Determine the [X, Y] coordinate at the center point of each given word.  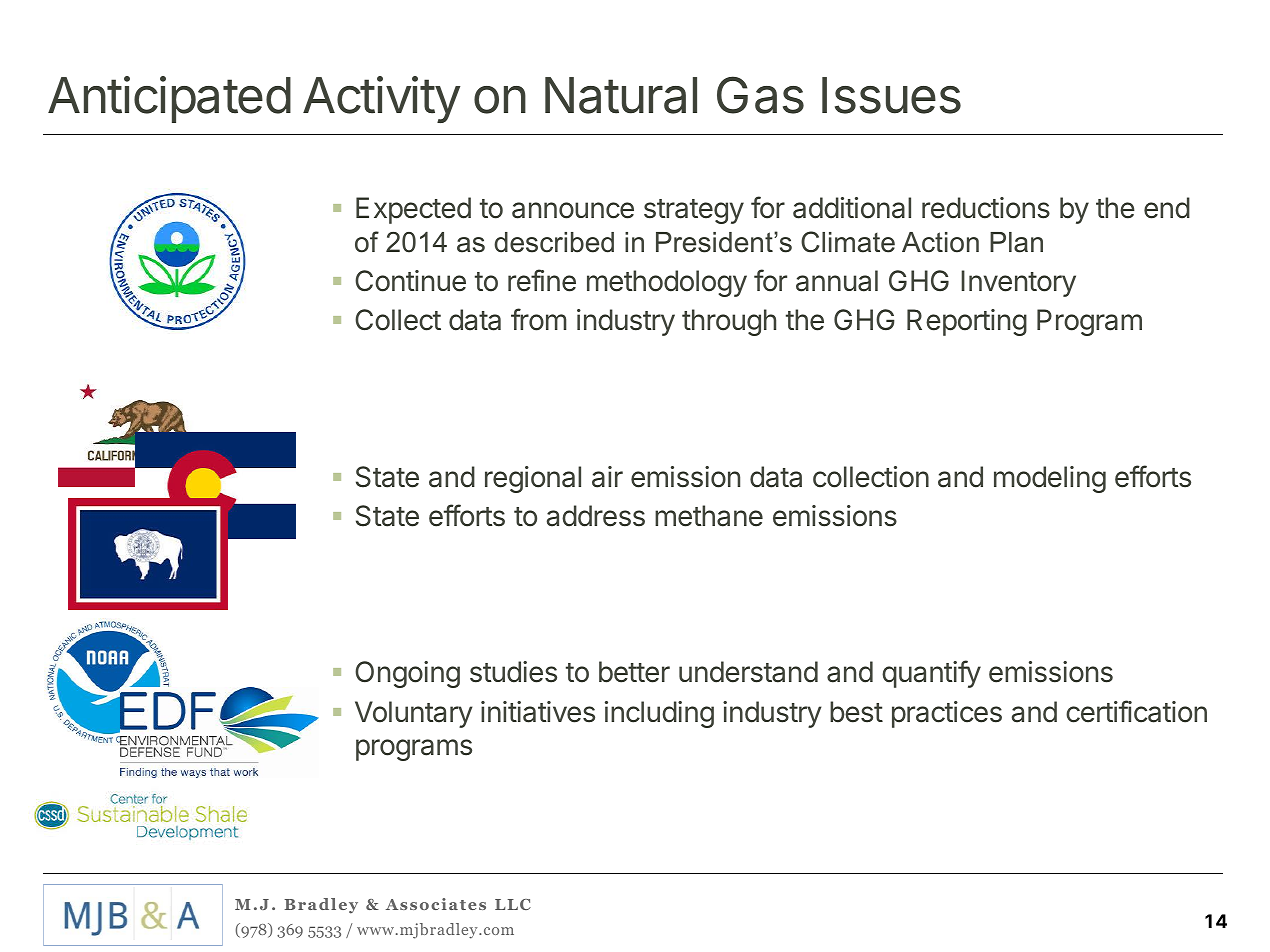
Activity [381, 99]
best [856, 712]
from [539, 319]
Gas [760, 95]
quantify [931, 674]
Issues [891, 95]
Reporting [967, 322]
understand [748, 672]
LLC [513, 904]
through [729, 322]
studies [513, 672]
